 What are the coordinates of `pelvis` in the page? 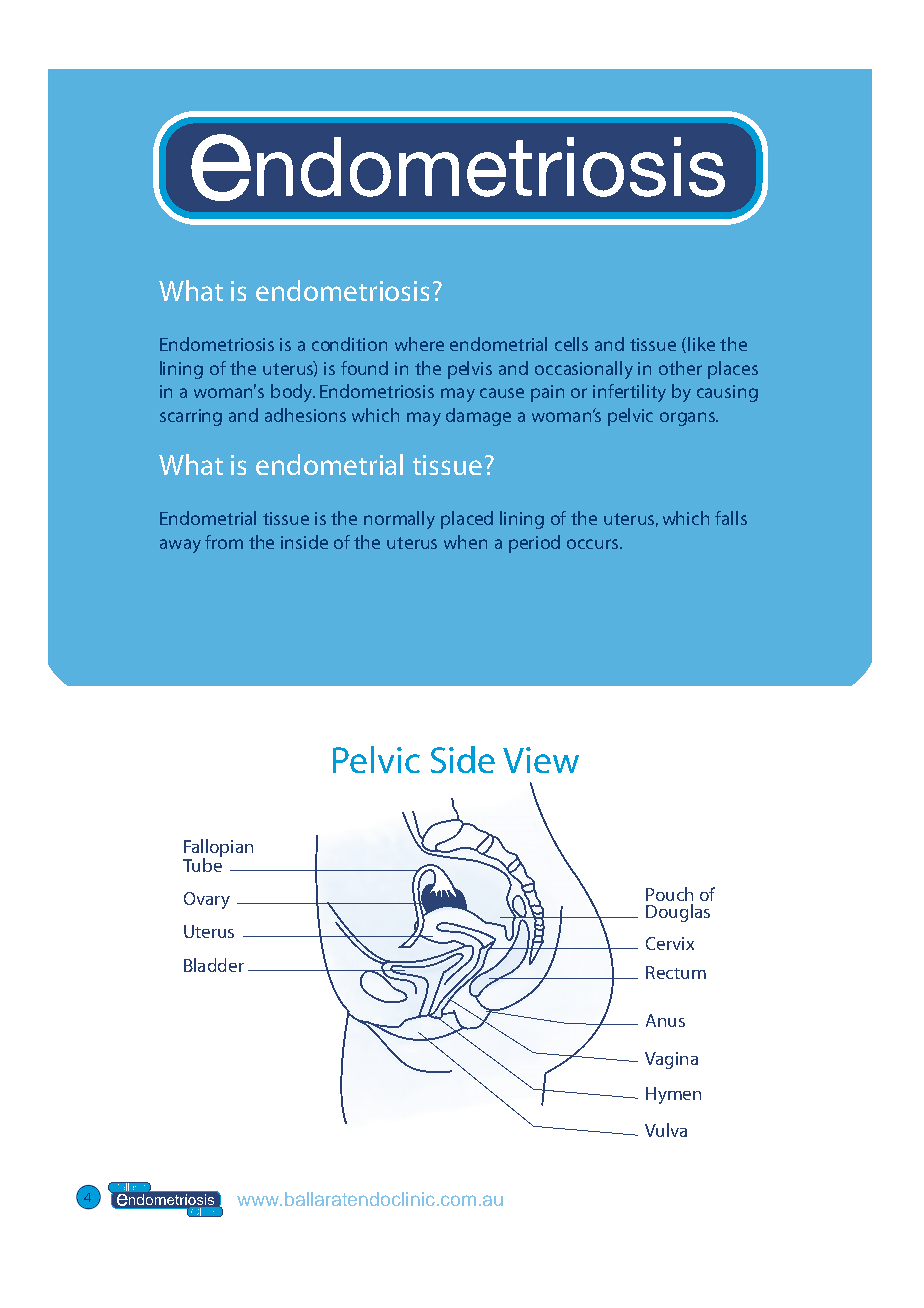 It's located at (470, 370).
